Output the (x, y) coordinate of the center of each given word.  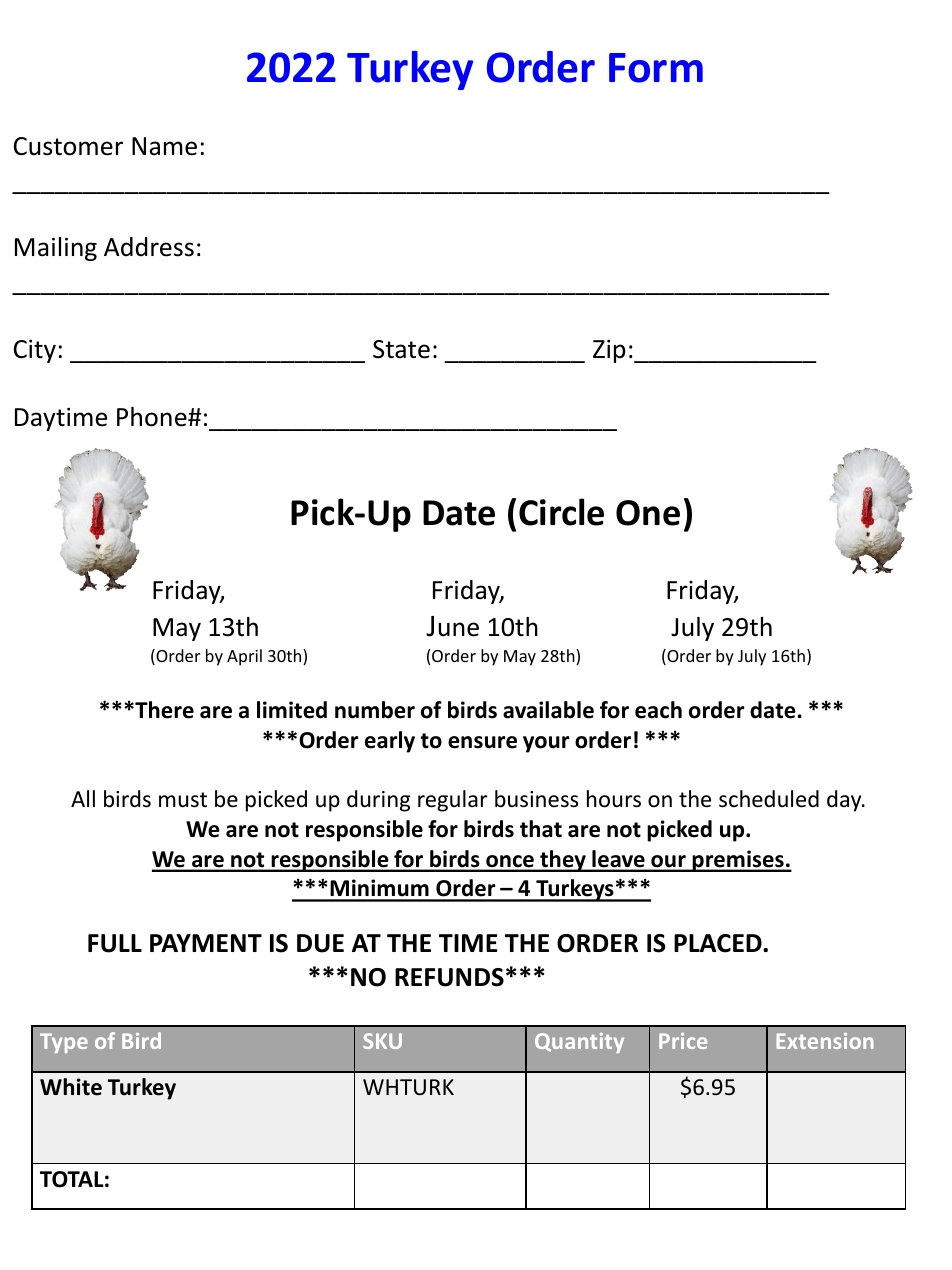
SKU (382, 1041)
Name (164, 146)
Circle (561, 512)
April (244, 657)
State (401, 349)
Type (64, 1043)
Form (656, 68)
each (658, 710)
